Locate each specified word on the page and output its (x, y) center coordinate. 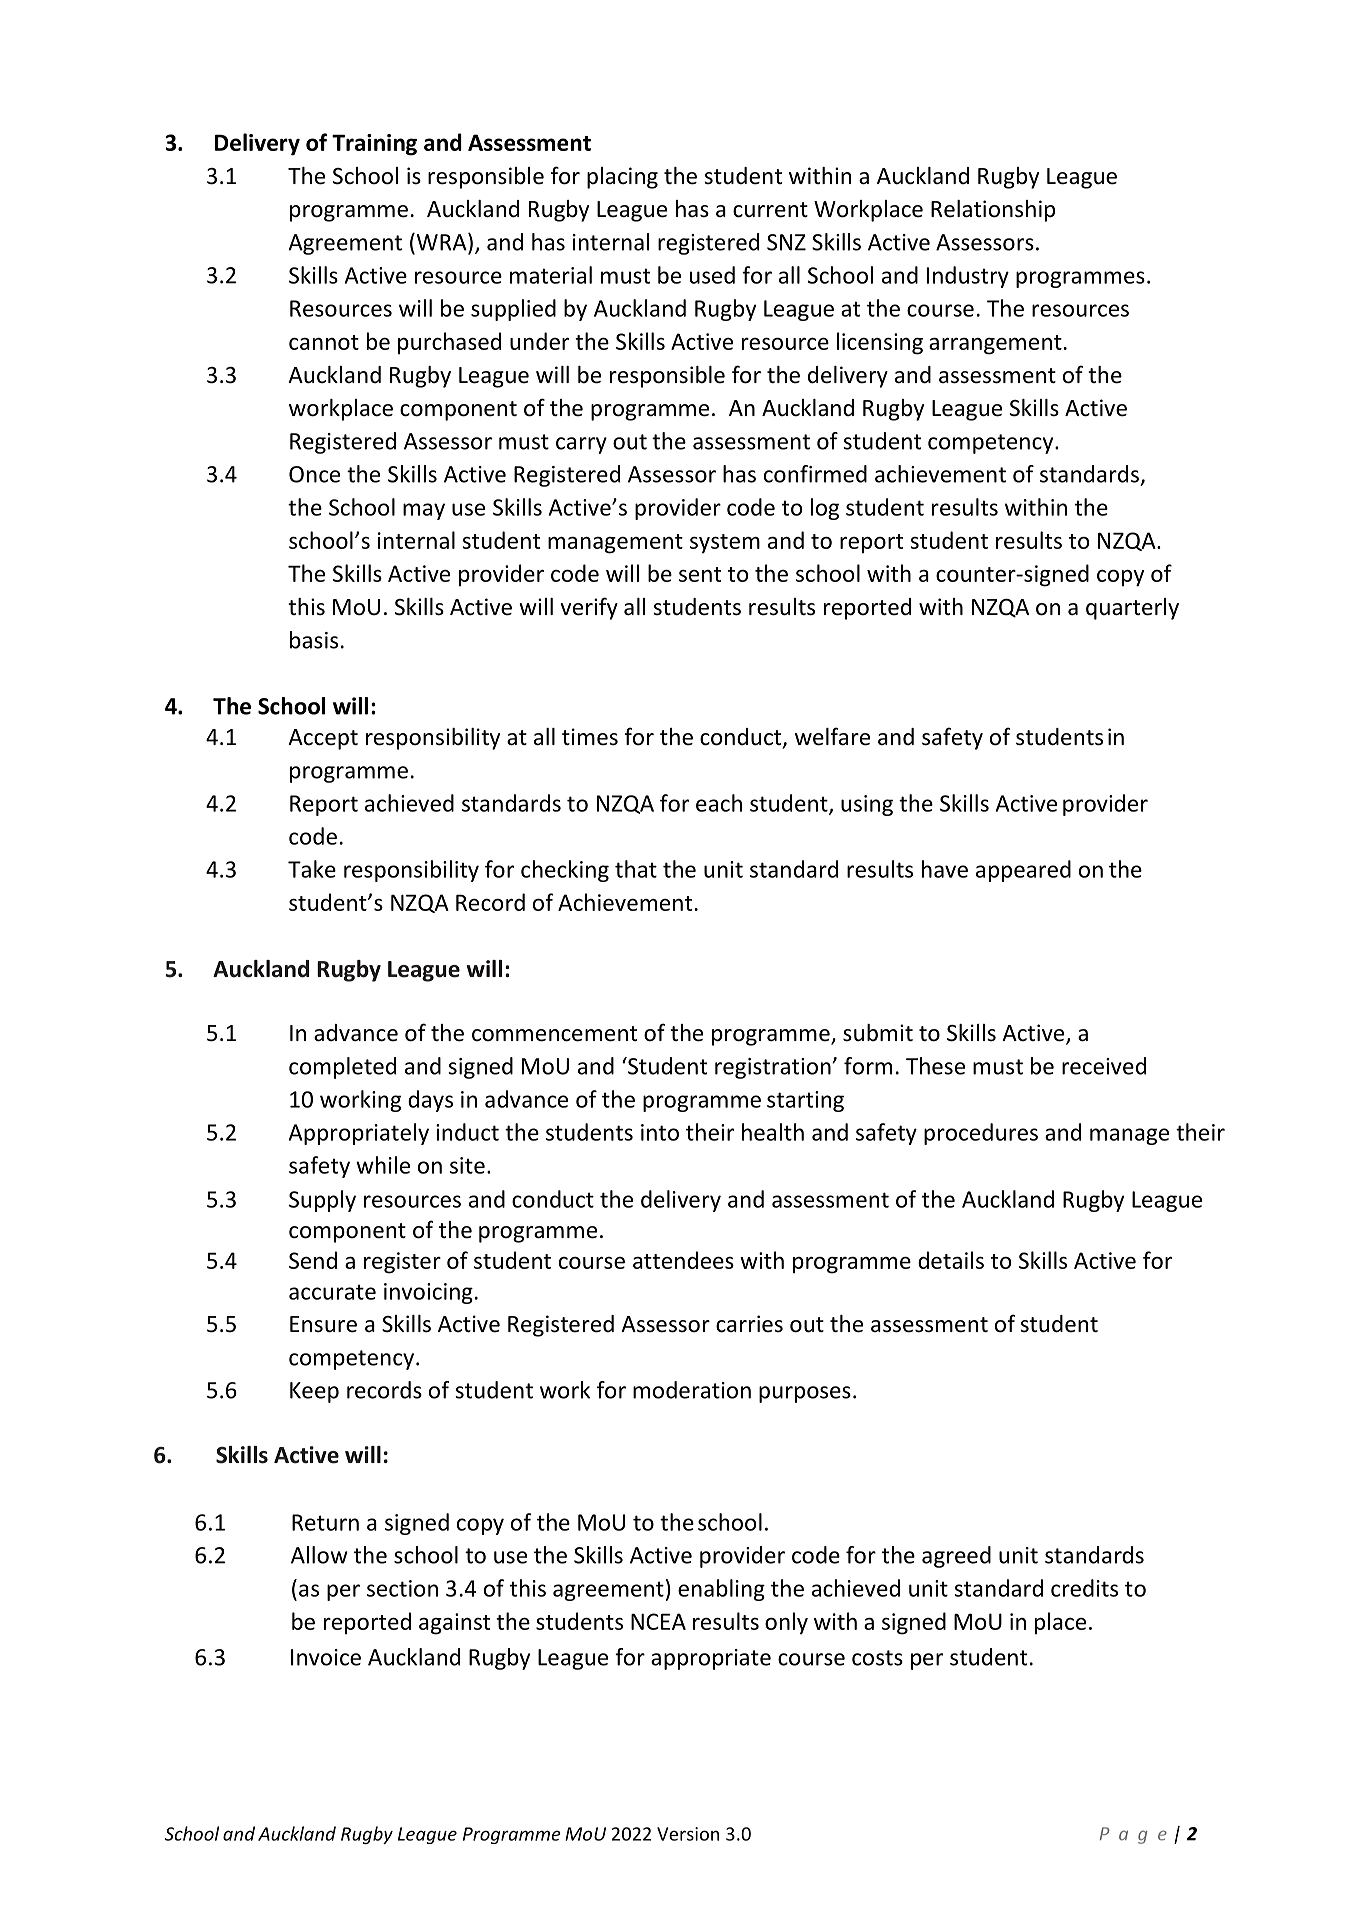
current (770, 210)
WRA (441, 242)
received (1104, 1066)
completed (342, 1068)
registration (774, 1068)
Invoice (326, 1657)
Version (688, 1834)
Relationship (993, 211)
